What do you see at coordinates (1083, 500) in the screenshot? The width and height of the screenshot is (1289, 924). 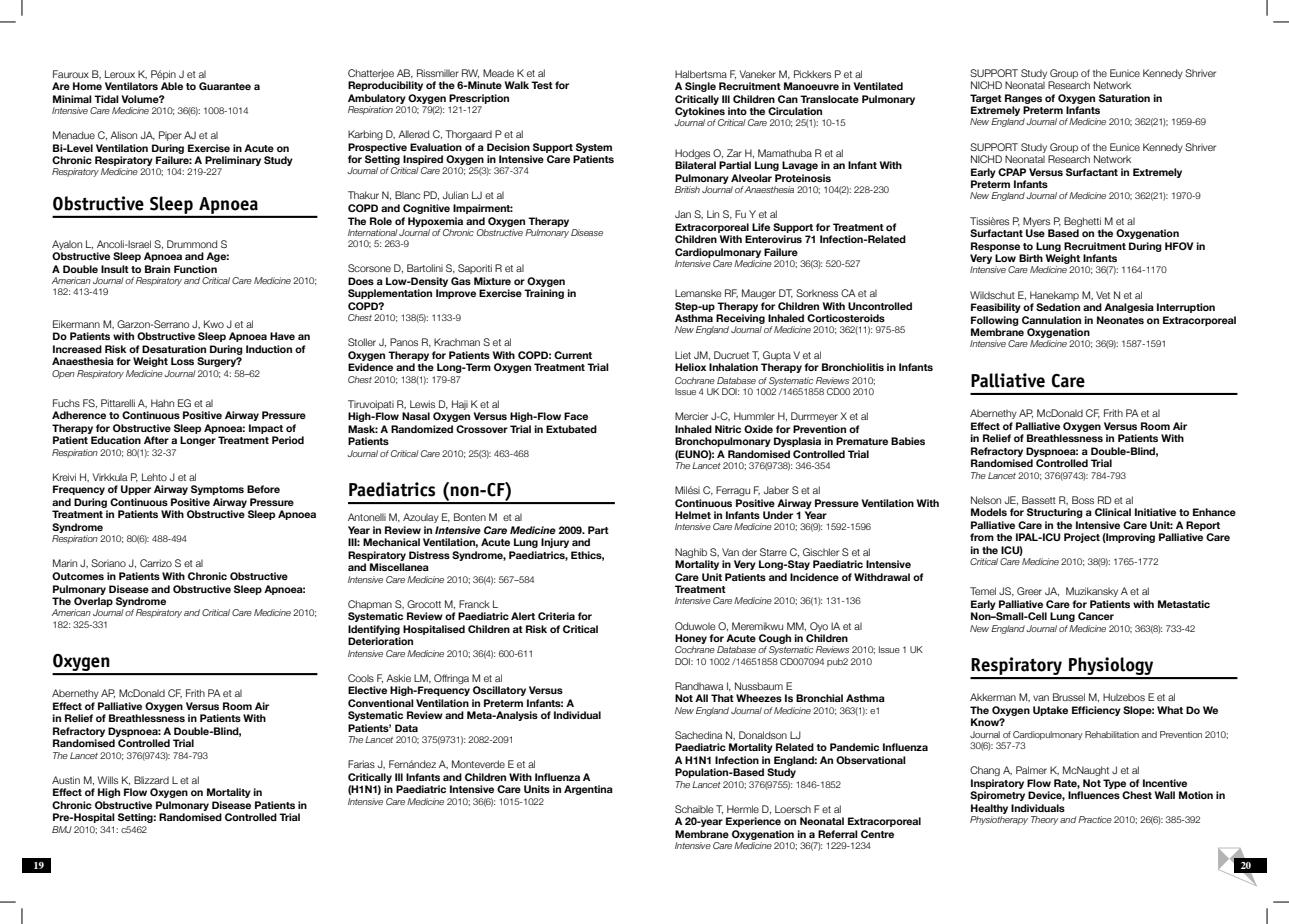 I see `Boss` at bounding box center [1083, 500].
